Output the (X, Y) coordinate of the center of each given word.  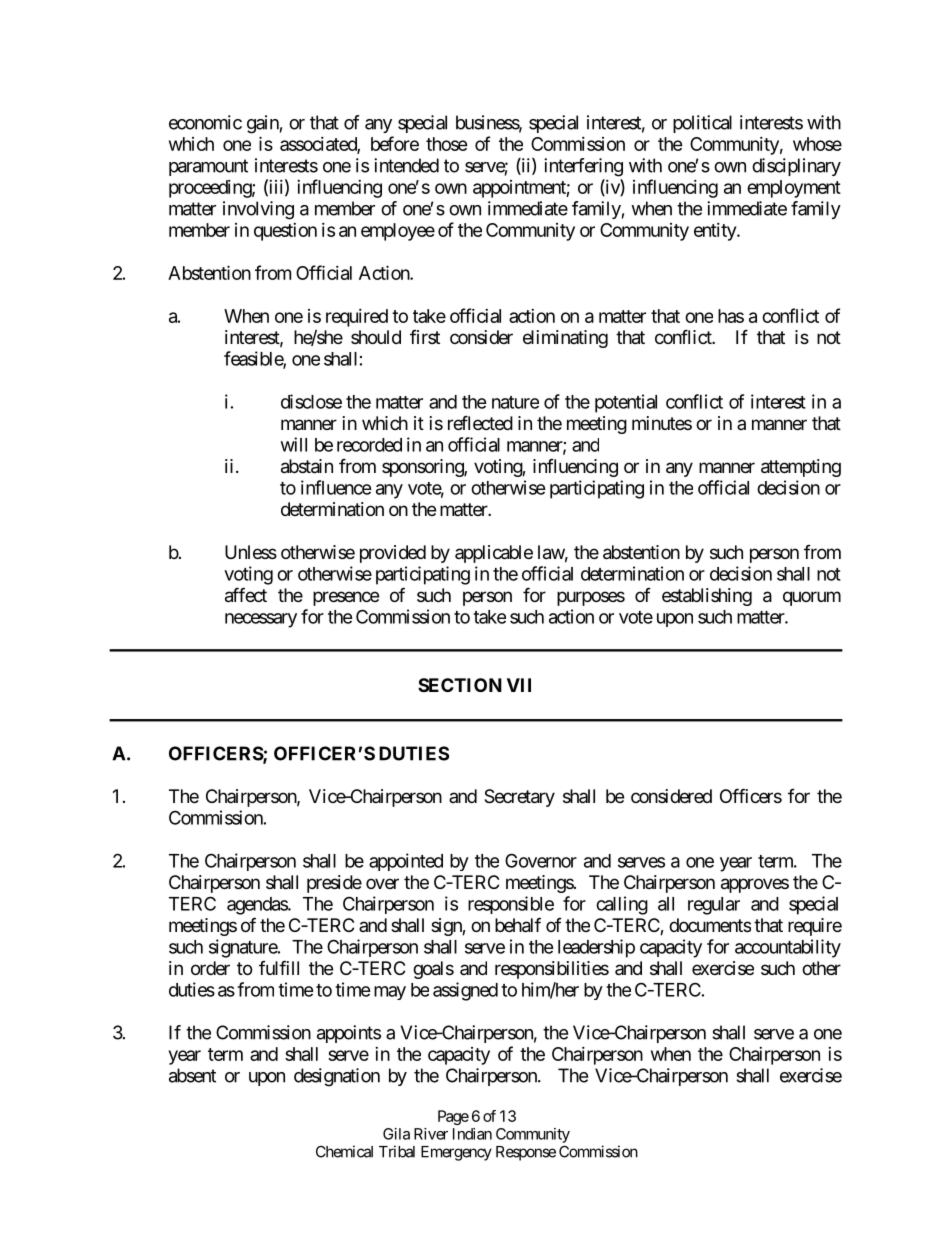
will (294, 444)
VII (519, 685)
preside (334, 884)
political (702, 124)
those (447, 144)
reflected (480, 422)
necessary (261, 620)
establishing (707, 597)
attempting (801, 468)
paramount (208, 167)
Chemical (344, 1151)
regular (714, 906)
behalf (518, 925)
